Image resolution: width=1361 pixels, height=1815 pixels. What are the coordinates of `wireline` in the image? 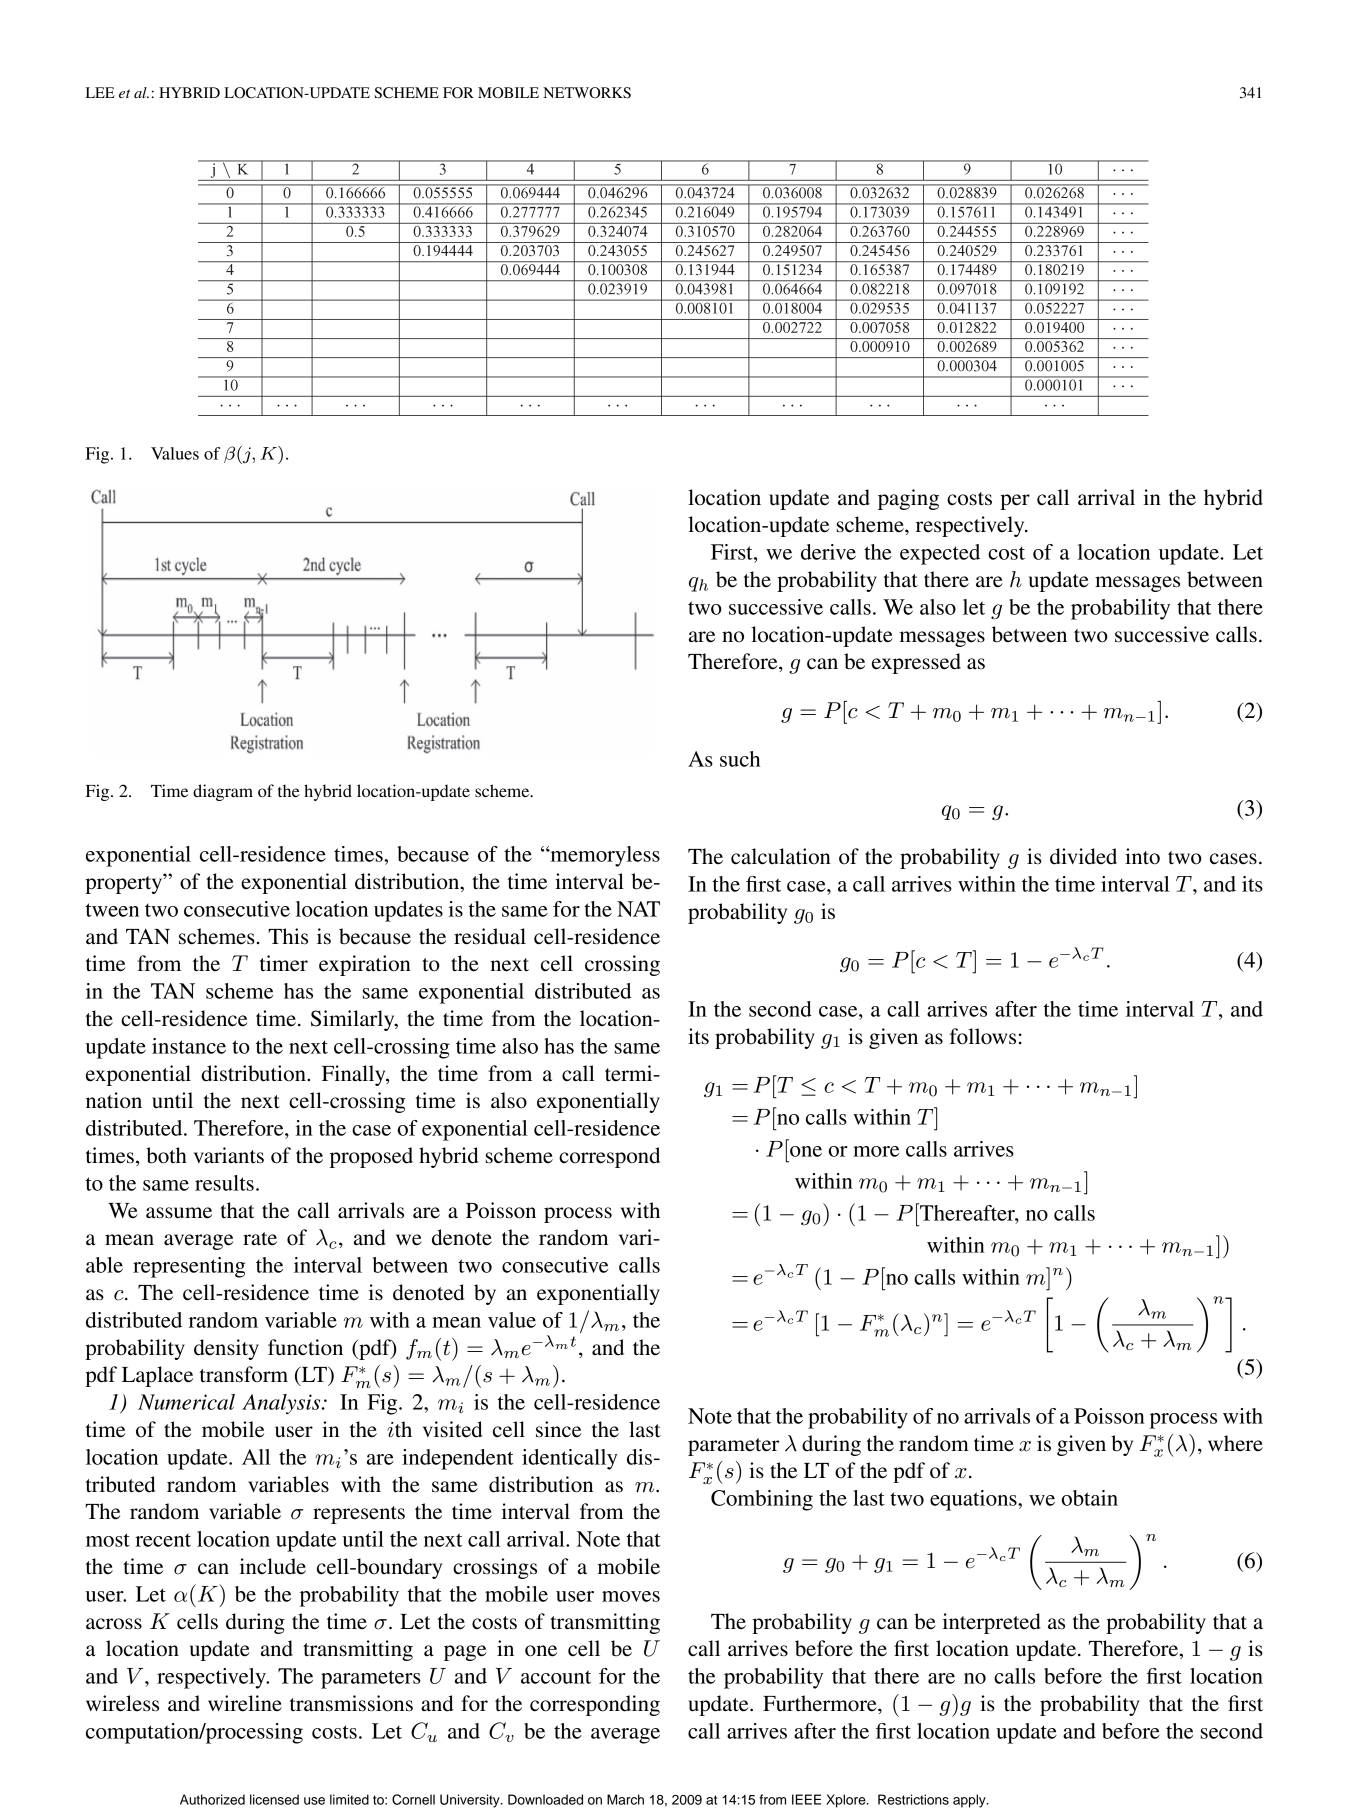 It's located at (245, 1703).
